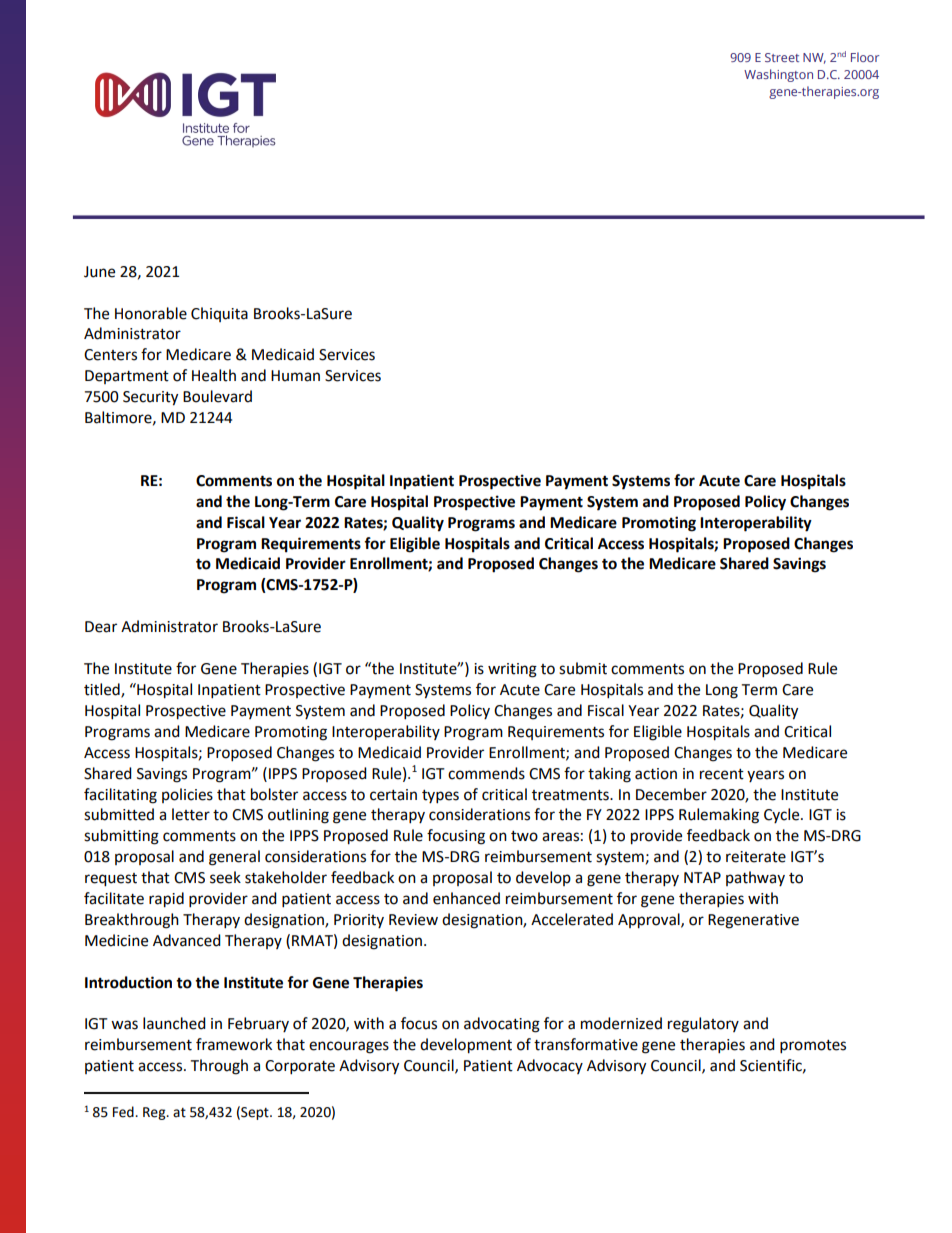 Image resolution: width=952 pixels, height=1233 pixels. I want to click on titled, so click(103, 690).
